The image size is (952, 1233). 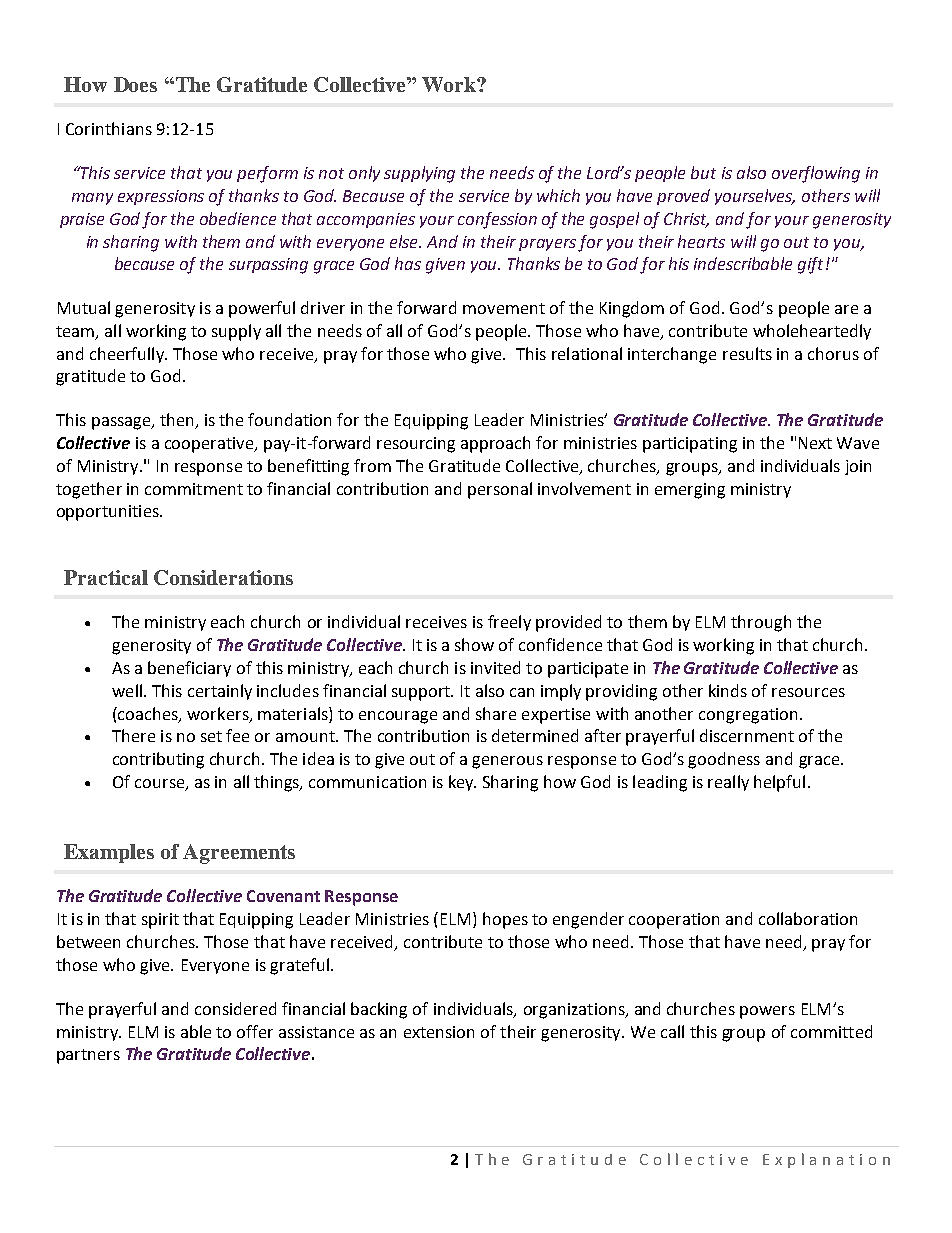 I want to click on Mutual, so click(x=84, y=307).
